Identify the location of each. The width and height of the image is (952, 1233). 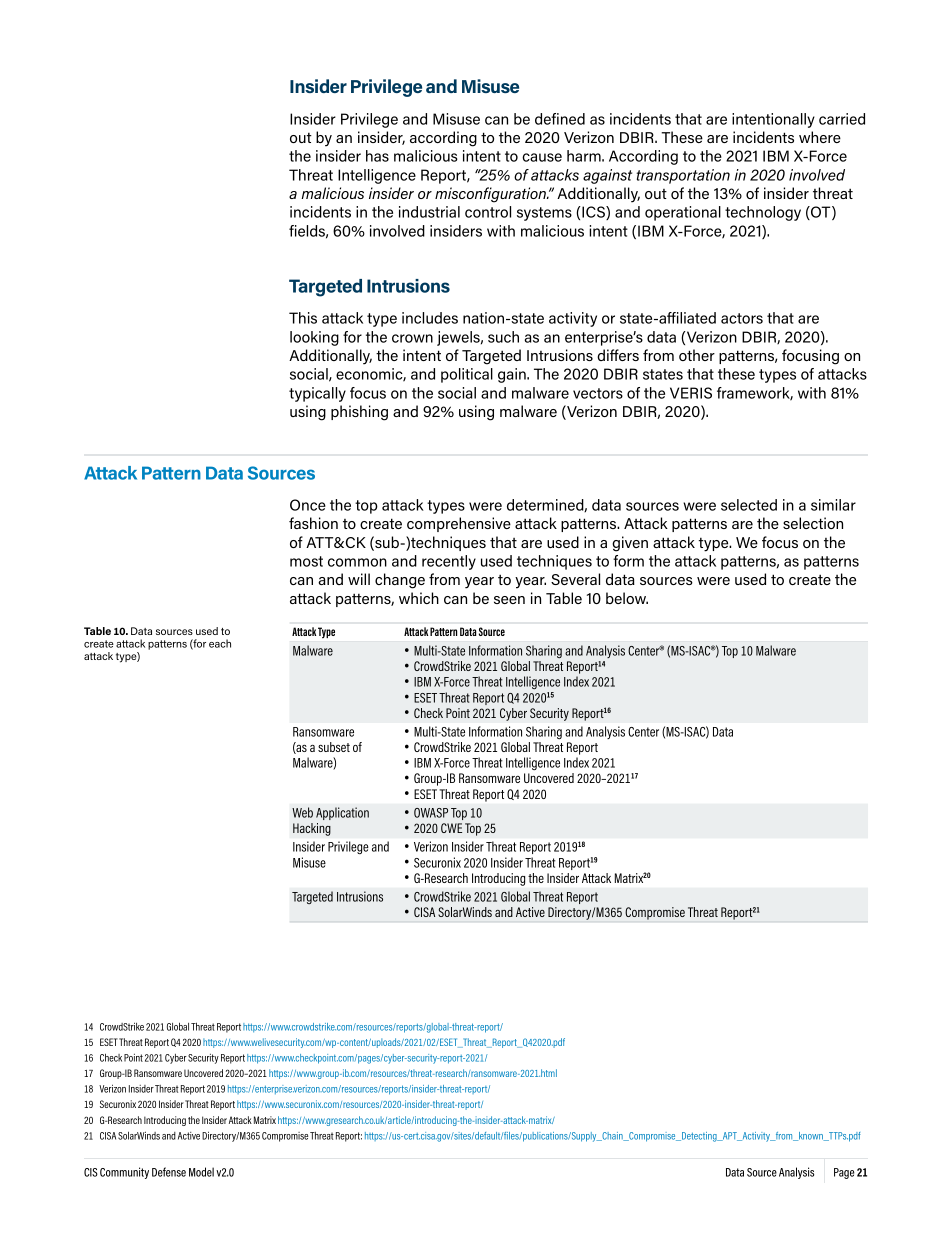
(220, 643).
